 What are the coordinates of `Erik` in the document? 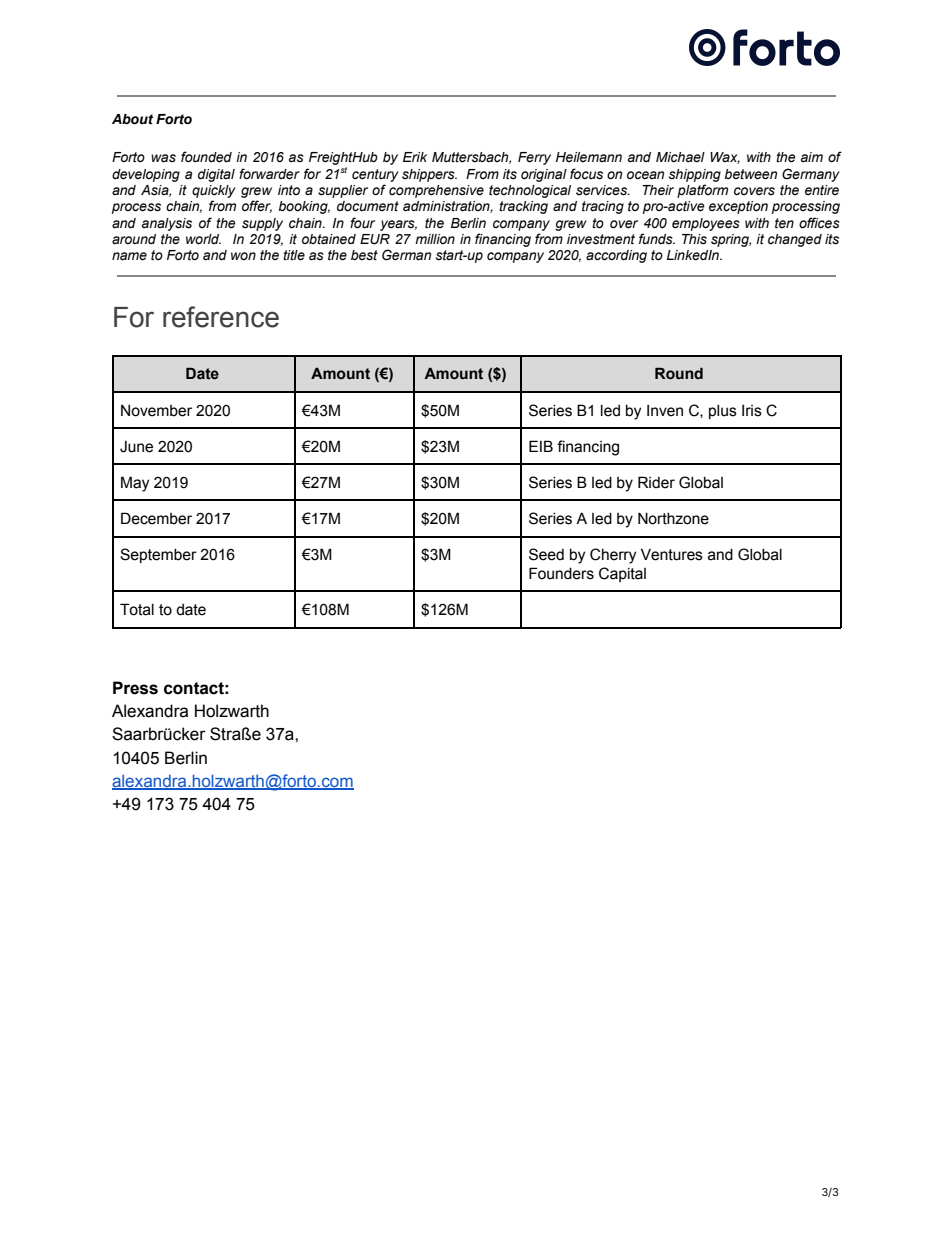 It's located at (415, 157).
